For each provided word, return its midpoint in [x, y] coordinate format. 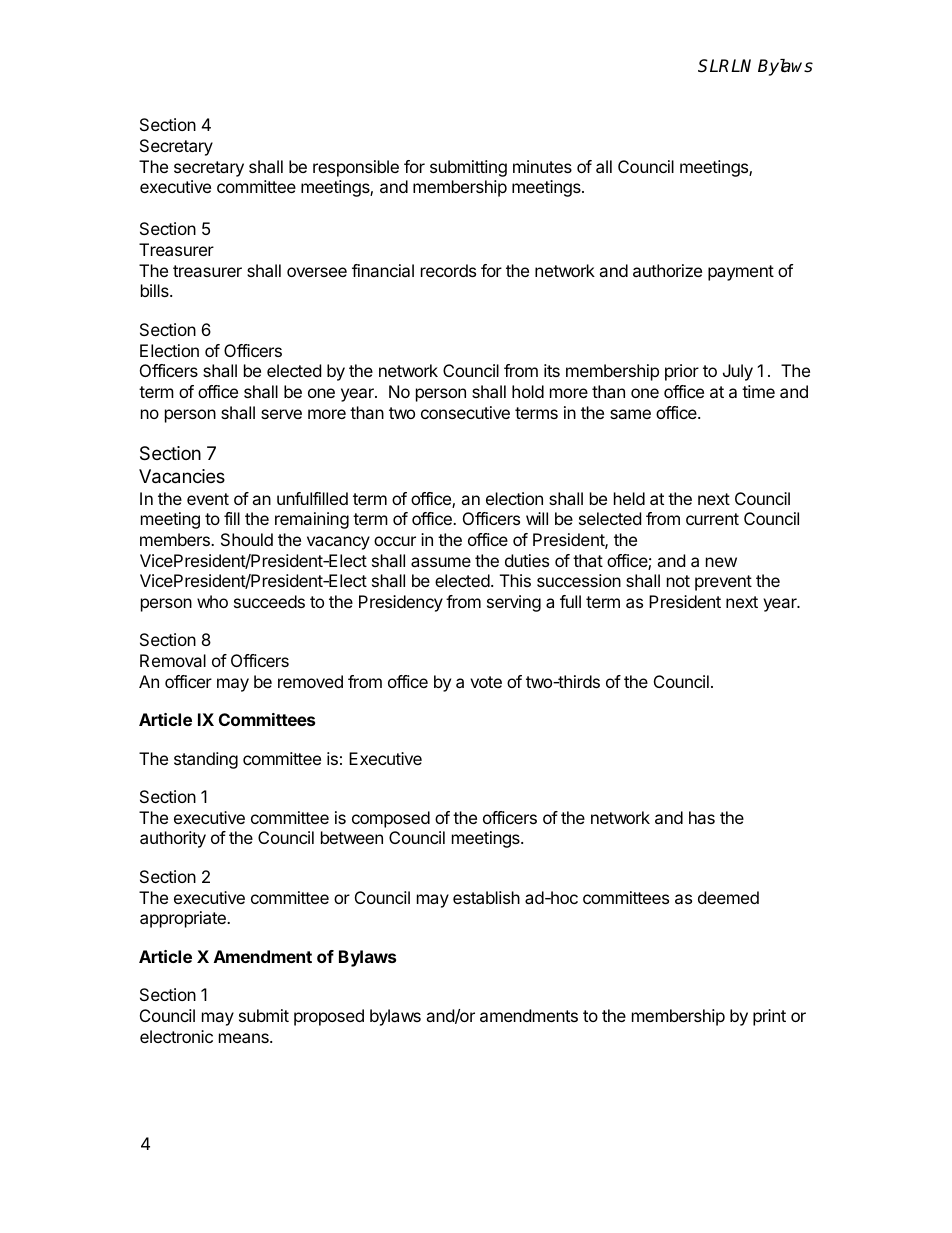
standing [206, 760]
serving [514, 603]
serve [281, 414]
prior [682, 372]
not [678, 581]
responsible [356, 168]
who [212, 601]
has [702, 817]
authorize [667, 270]
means [245, 1038]
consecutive [465, 412]
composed [391, 819]
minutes [542, 166]
